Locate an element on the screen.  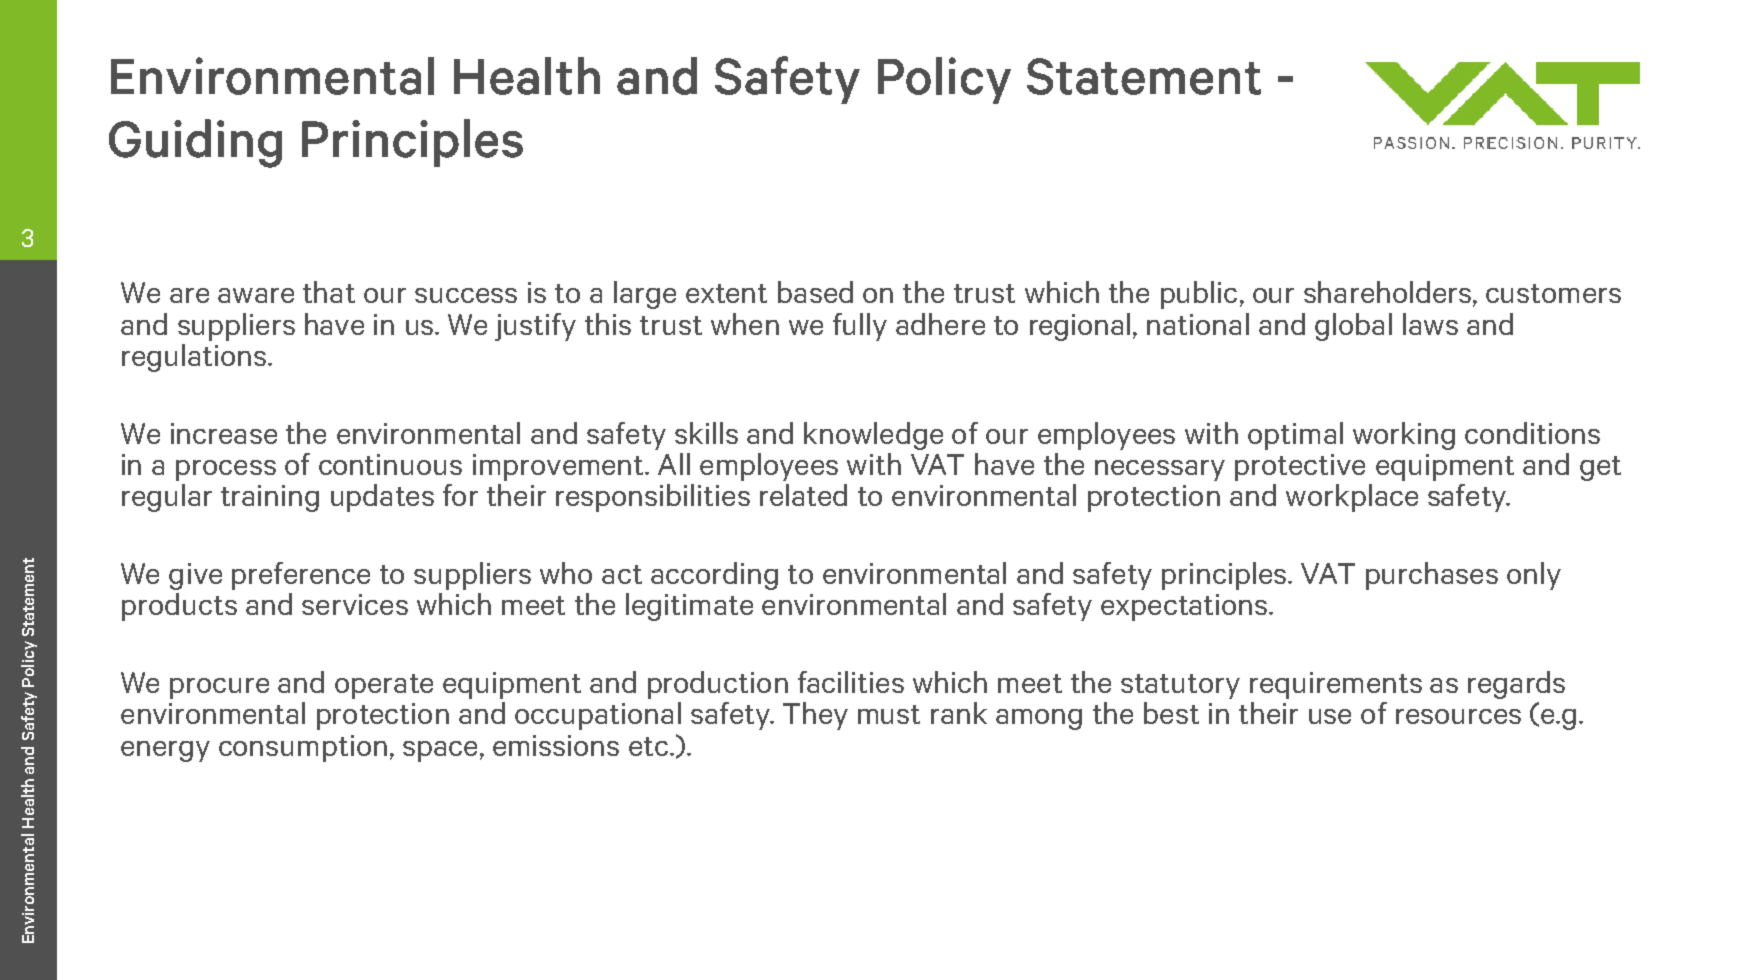
services is located at coordinates (355, 604).
